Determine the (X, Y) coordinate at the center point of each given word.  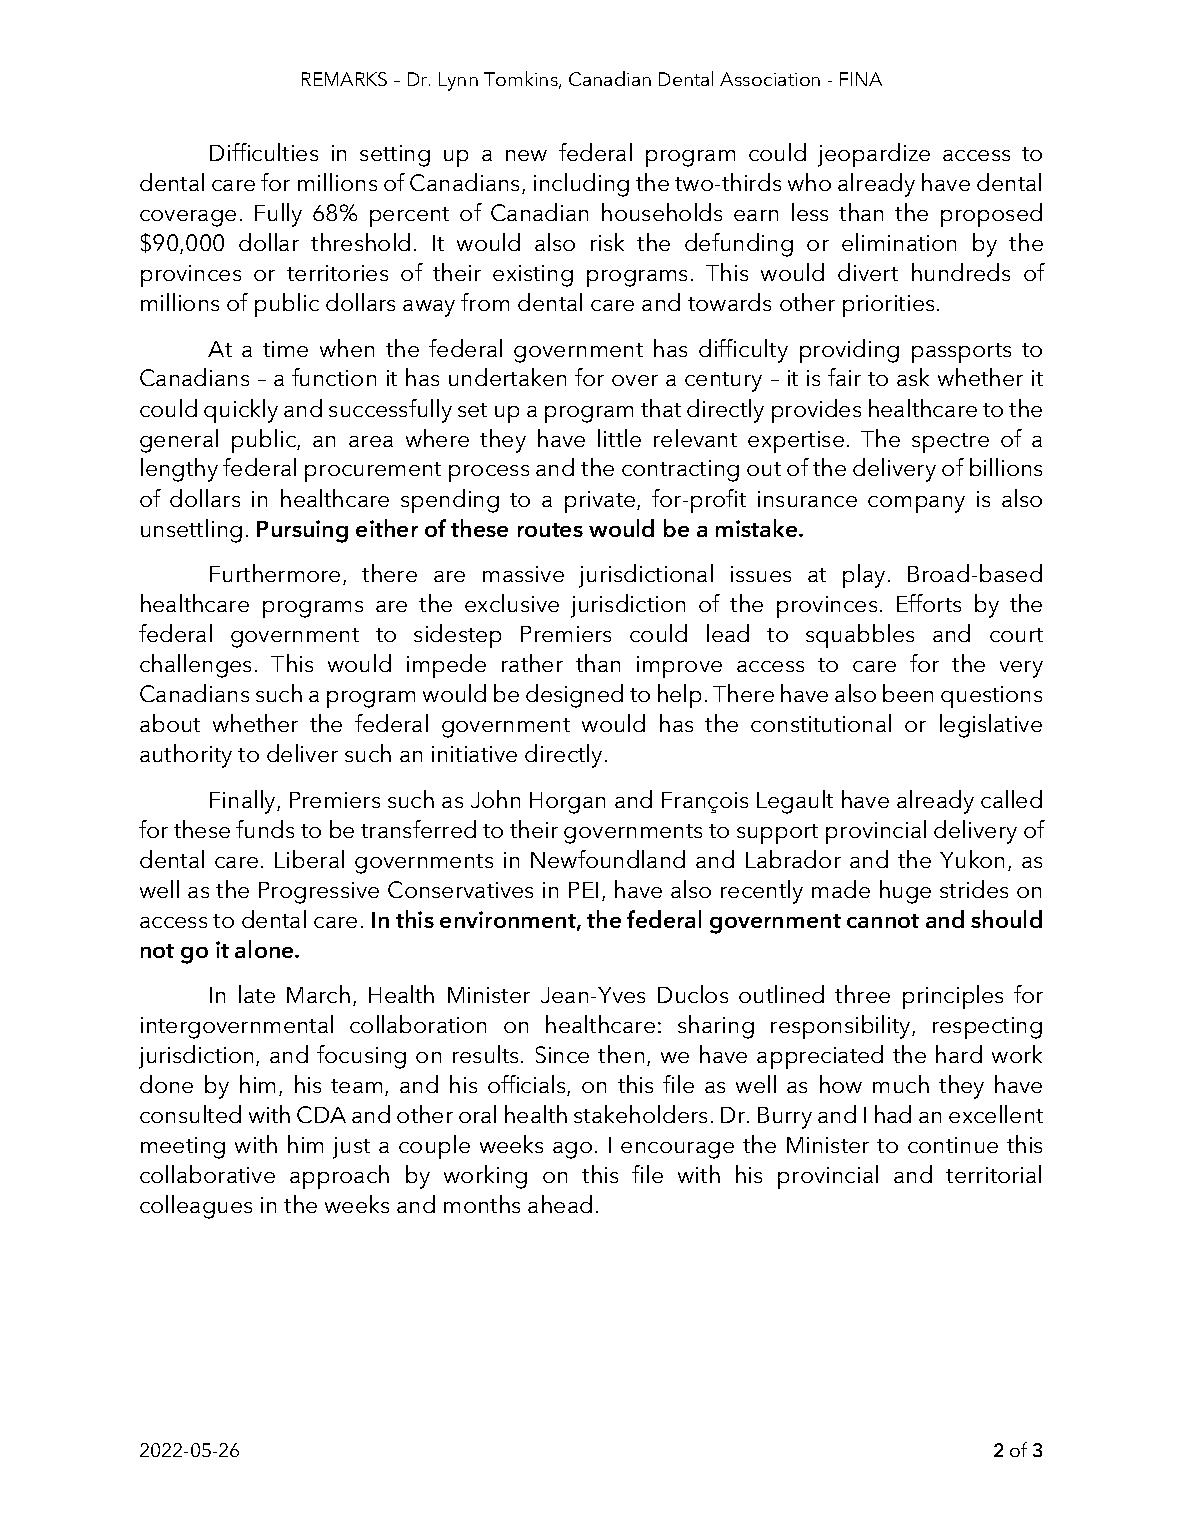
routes (550, 530)
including (581, 185)
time (285, 349)
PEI (583, 890)
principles (953, 997)
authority (186, 756)
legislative (991, 726)
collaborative (207, 1174)
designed (574, 696)
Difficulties (264, 152)
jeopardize (874, 155)
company (916, 504)
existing (533, 276)
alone (265, 949)
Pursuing (302, 531)
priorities (888, 306)
